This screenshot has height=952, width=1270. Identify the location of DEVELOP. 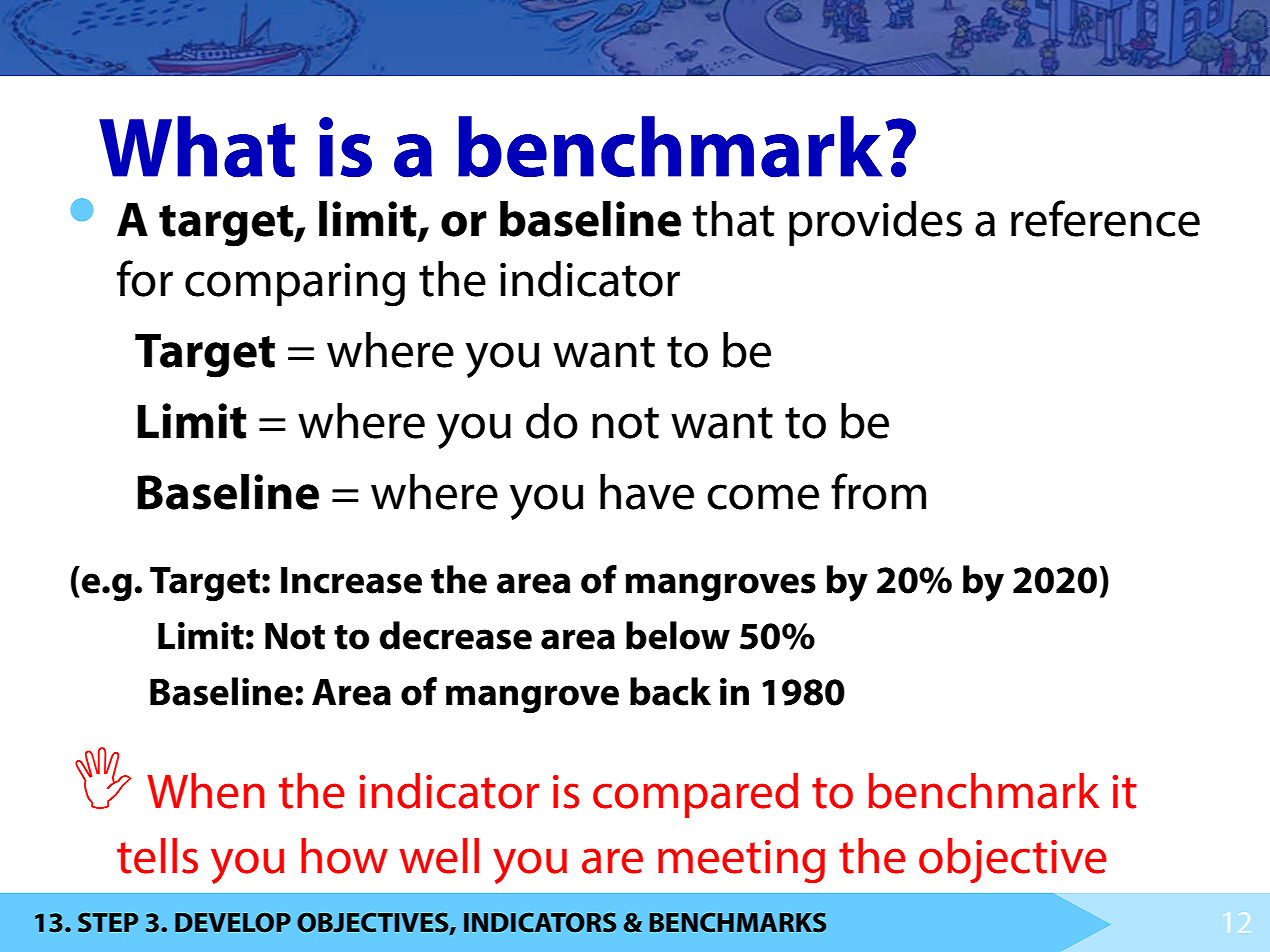
(233, 922).
